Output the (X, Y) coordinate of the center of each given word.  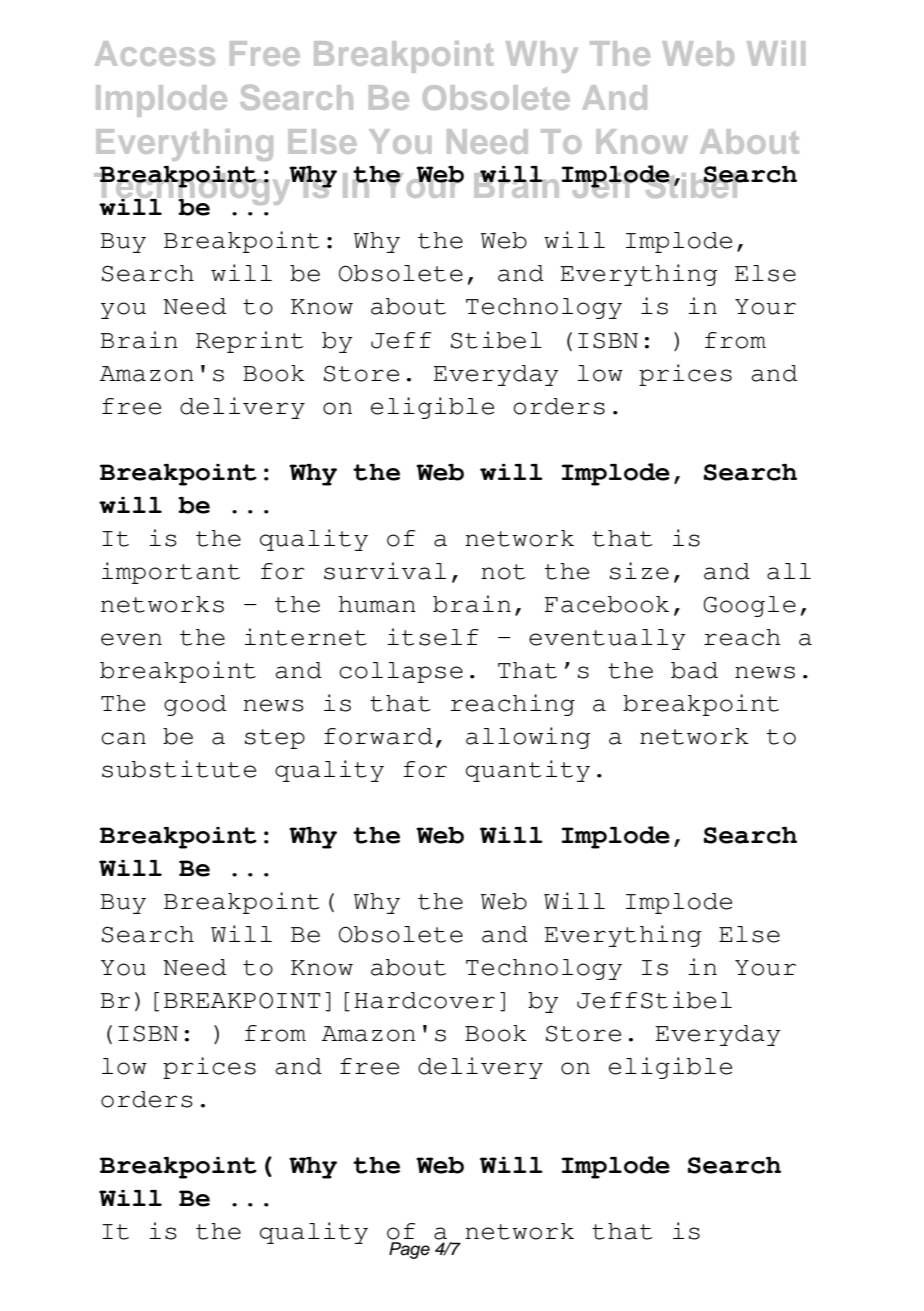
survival (385, 571)
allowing (528, 738)
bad (694, 670)
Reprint (249, 342)
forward (378, 736)
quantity (528, 771)
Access (155, 53)
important (171, 573)
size (639, 571)
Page (409, 1250)
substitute (179, 769)
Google (750, 606)
